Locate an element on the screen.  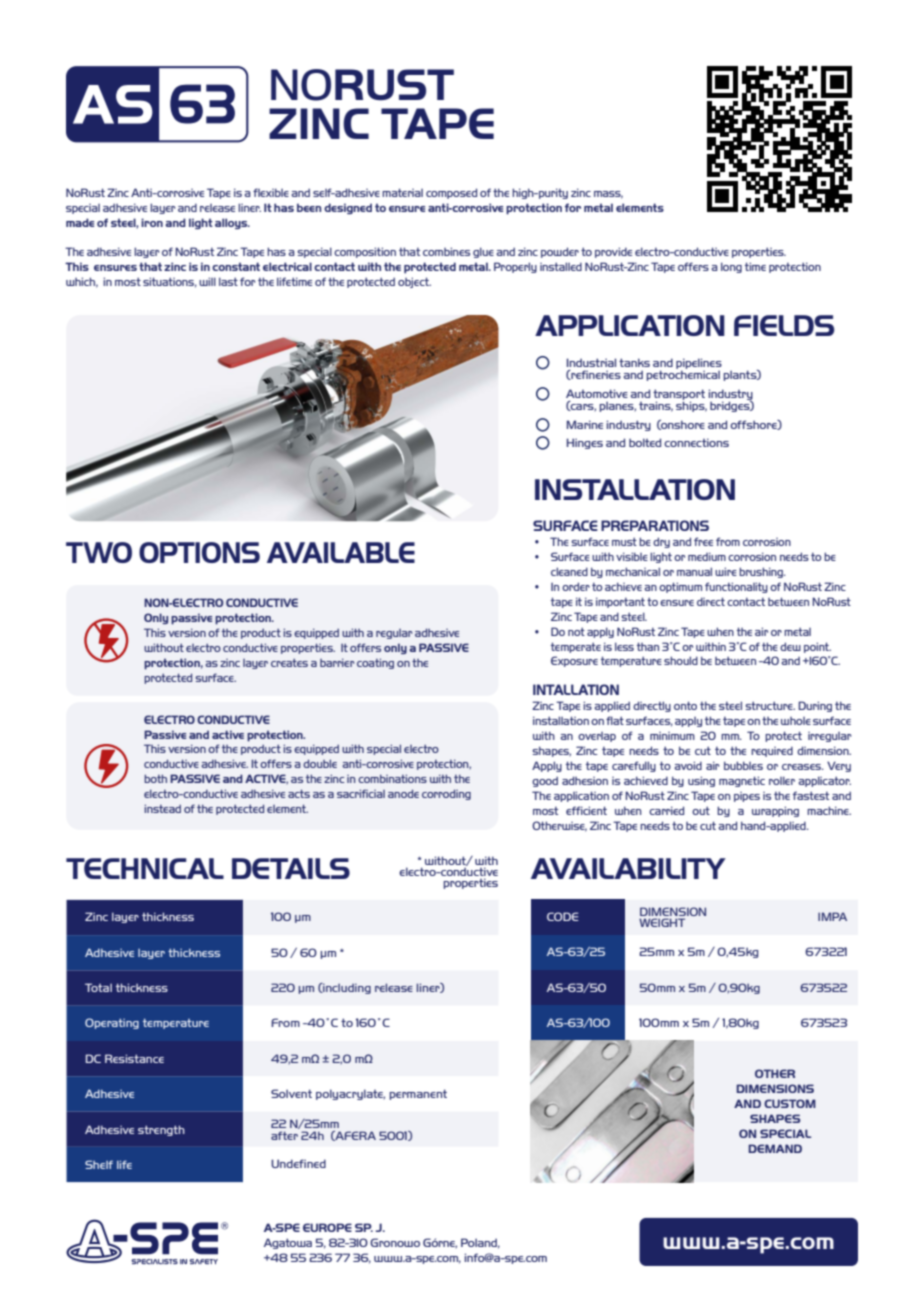
combines is located at coordinates (446, 251).
